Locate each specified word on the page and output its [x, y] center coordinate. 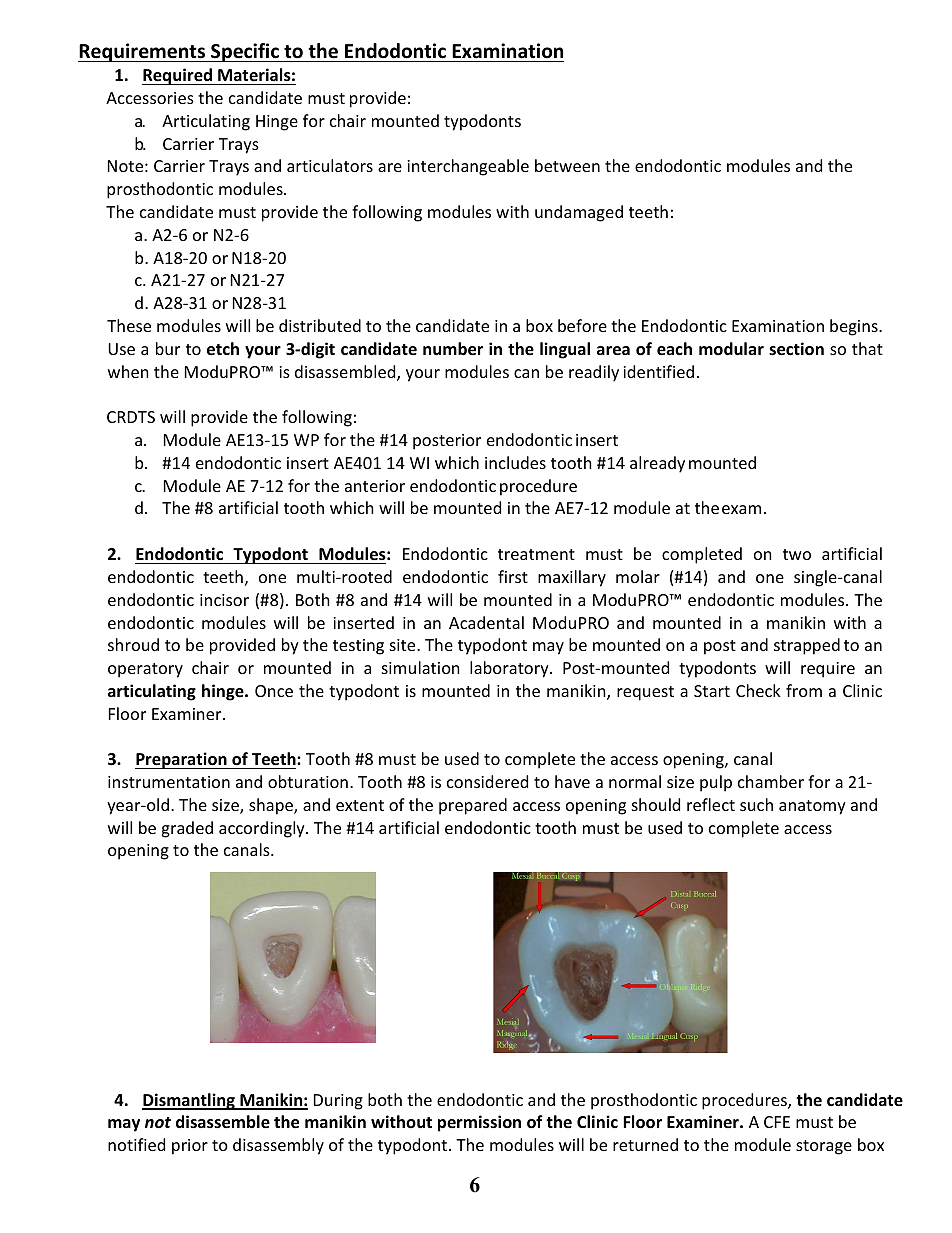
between [567, 165]
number [453, 349]
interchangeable [468, 167]
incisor [224, 600]
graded [187, 829]
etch [223, 349]
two [797, 554]
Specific [245, 52]
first [513, 576]
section [796, 349]
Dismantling [189, 1101]
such [756, 804]
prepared [473, 806]
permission [479, 1123]
